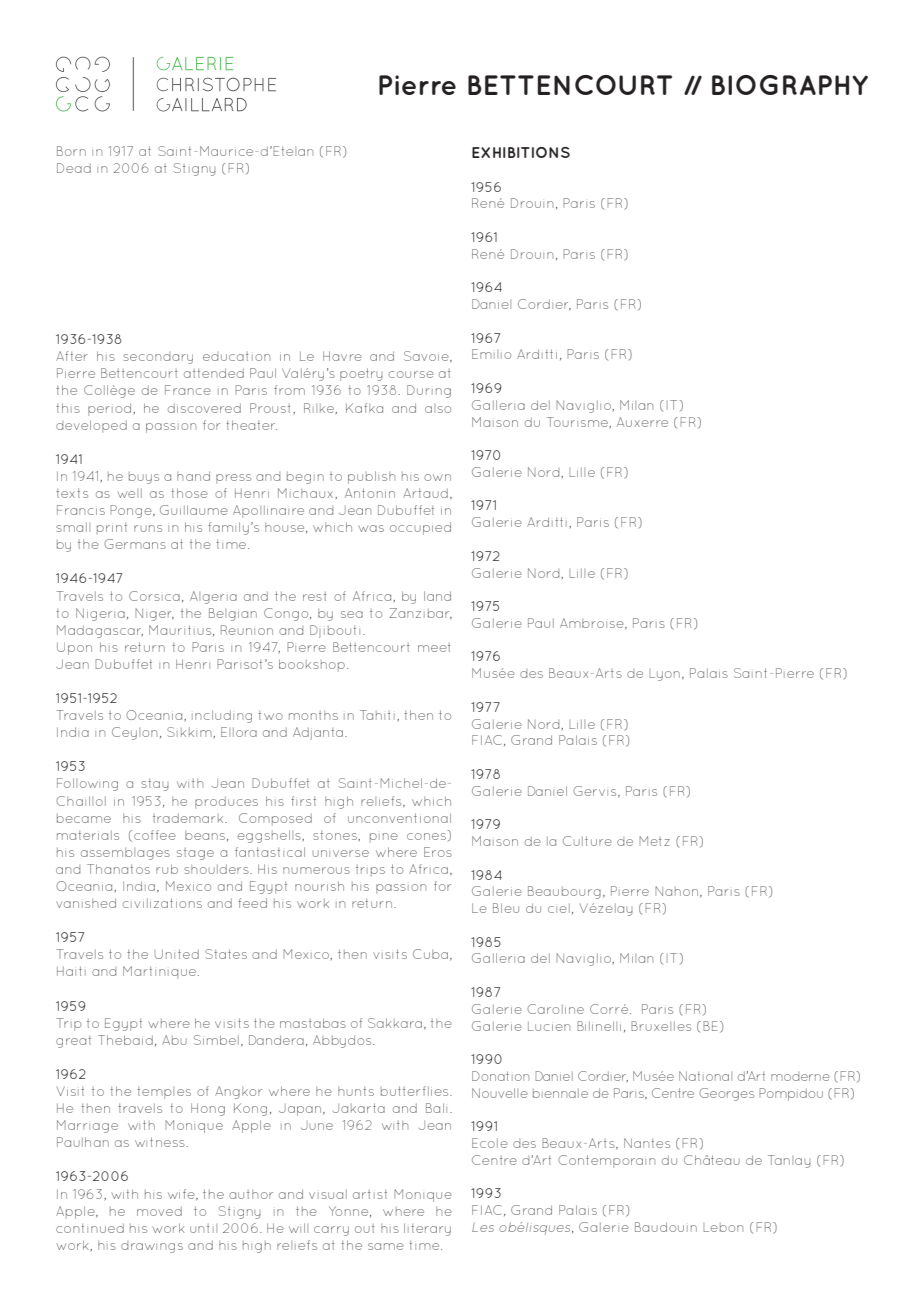  What do you see at coordinates (159, 1211) in the image?
I see `moved` at bounding box center [159, 1211].
